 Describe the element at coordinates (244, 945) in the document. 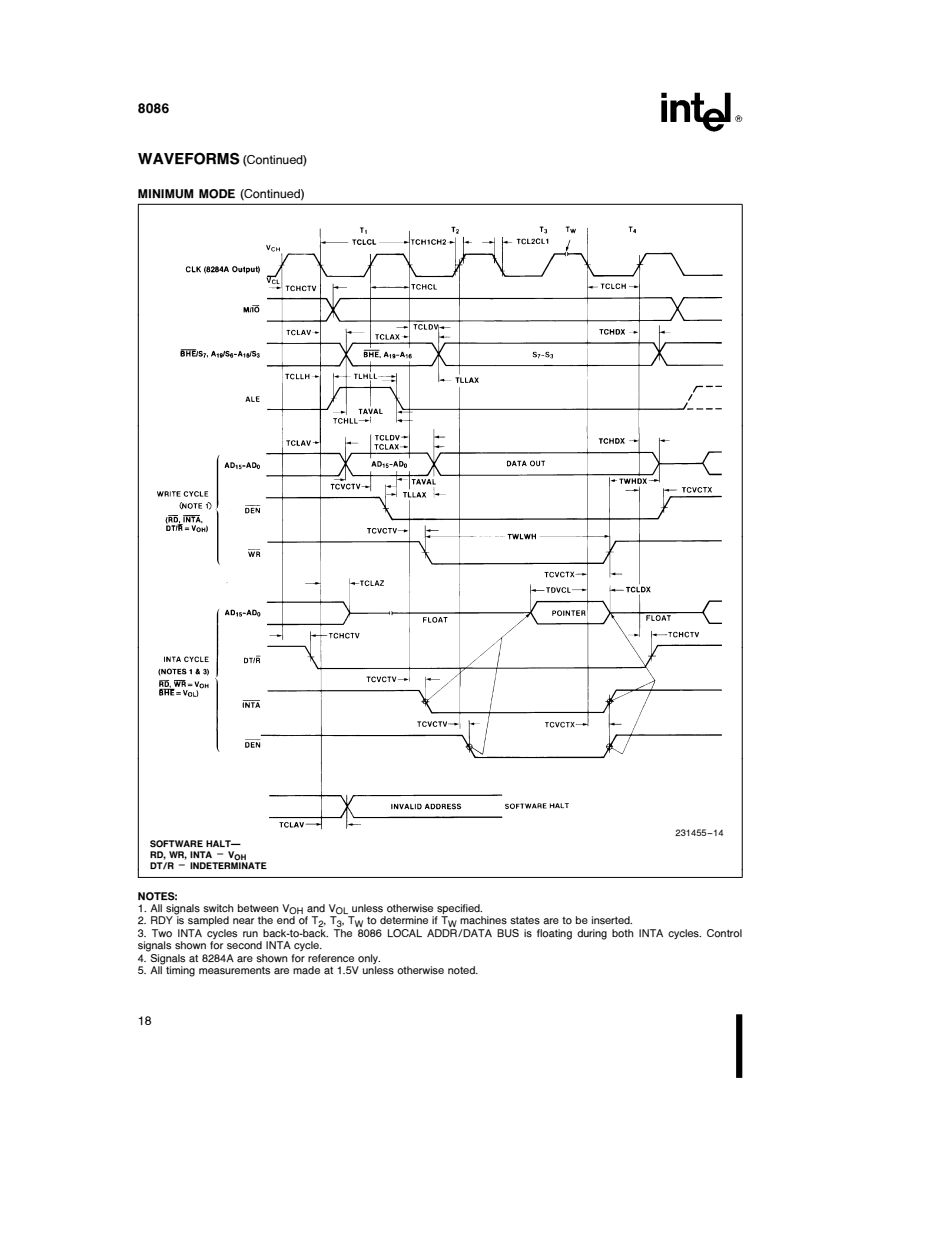

I see `second` at that location.
